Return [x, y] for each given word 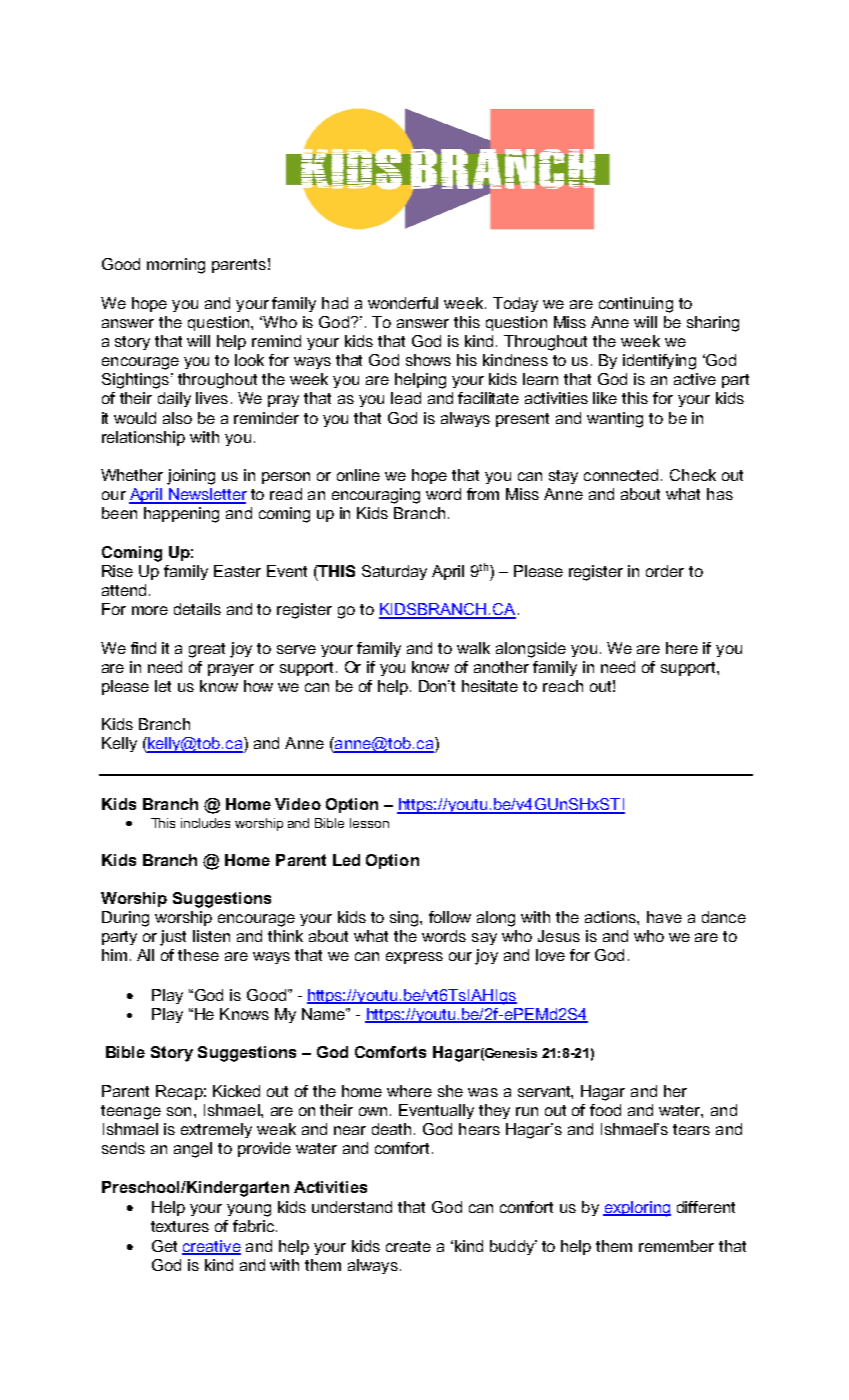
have [664, 917]
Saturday [394, 572]
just [173, 938]
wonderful [403, 303]
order [665, 571]
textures [180, 1226]
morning [176, 266]
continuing [636, 305]
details [197, 609]
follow [450, 917]
